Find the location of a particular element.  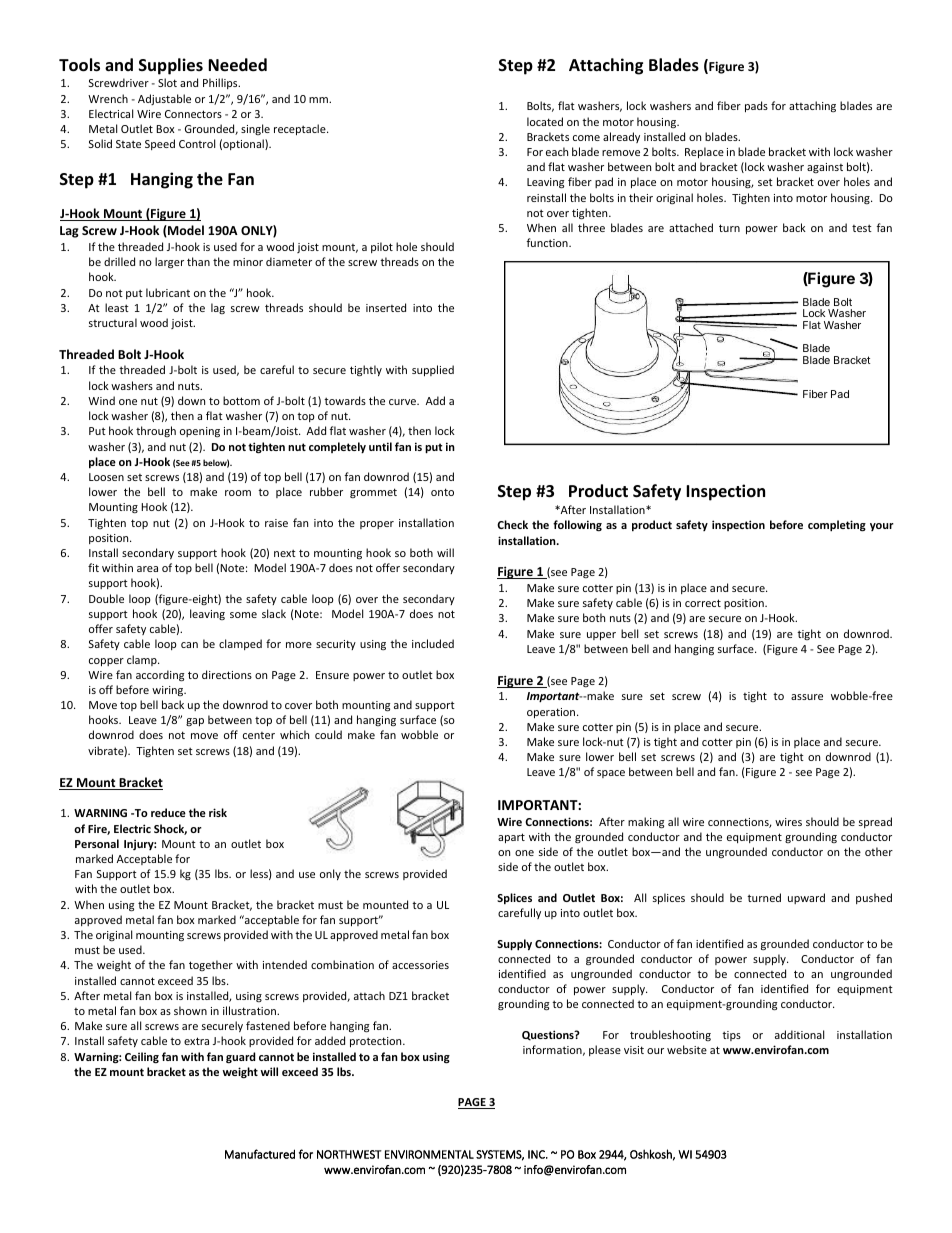

located is located at coordinates (545, 121).
